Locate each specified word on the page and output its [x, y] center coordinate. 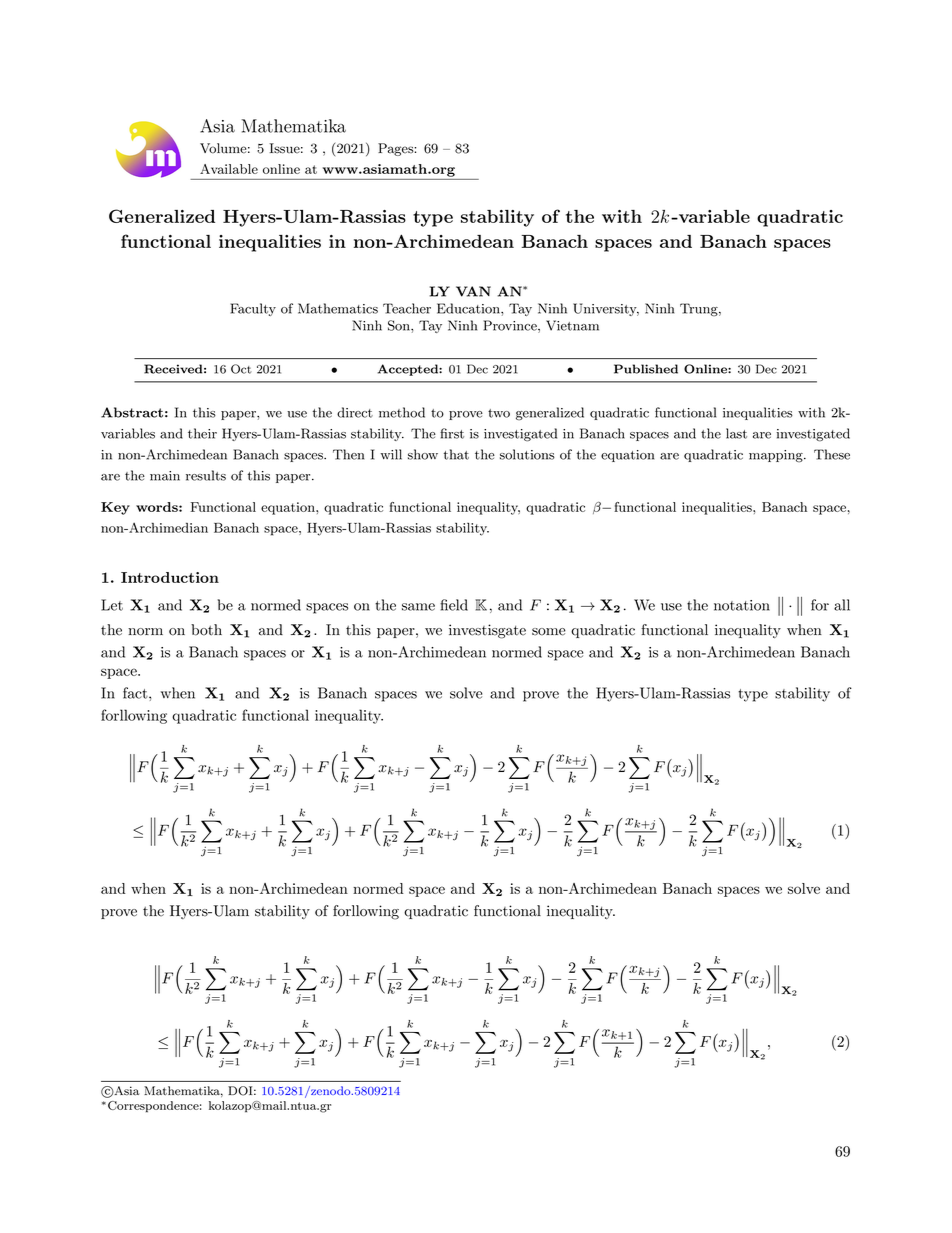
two [499, 413]
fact [136, 693]
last [736, 433]
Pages [396, 149]
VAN [473, 291]
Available [229, 169]
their [202, 433]
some [549, 632]
